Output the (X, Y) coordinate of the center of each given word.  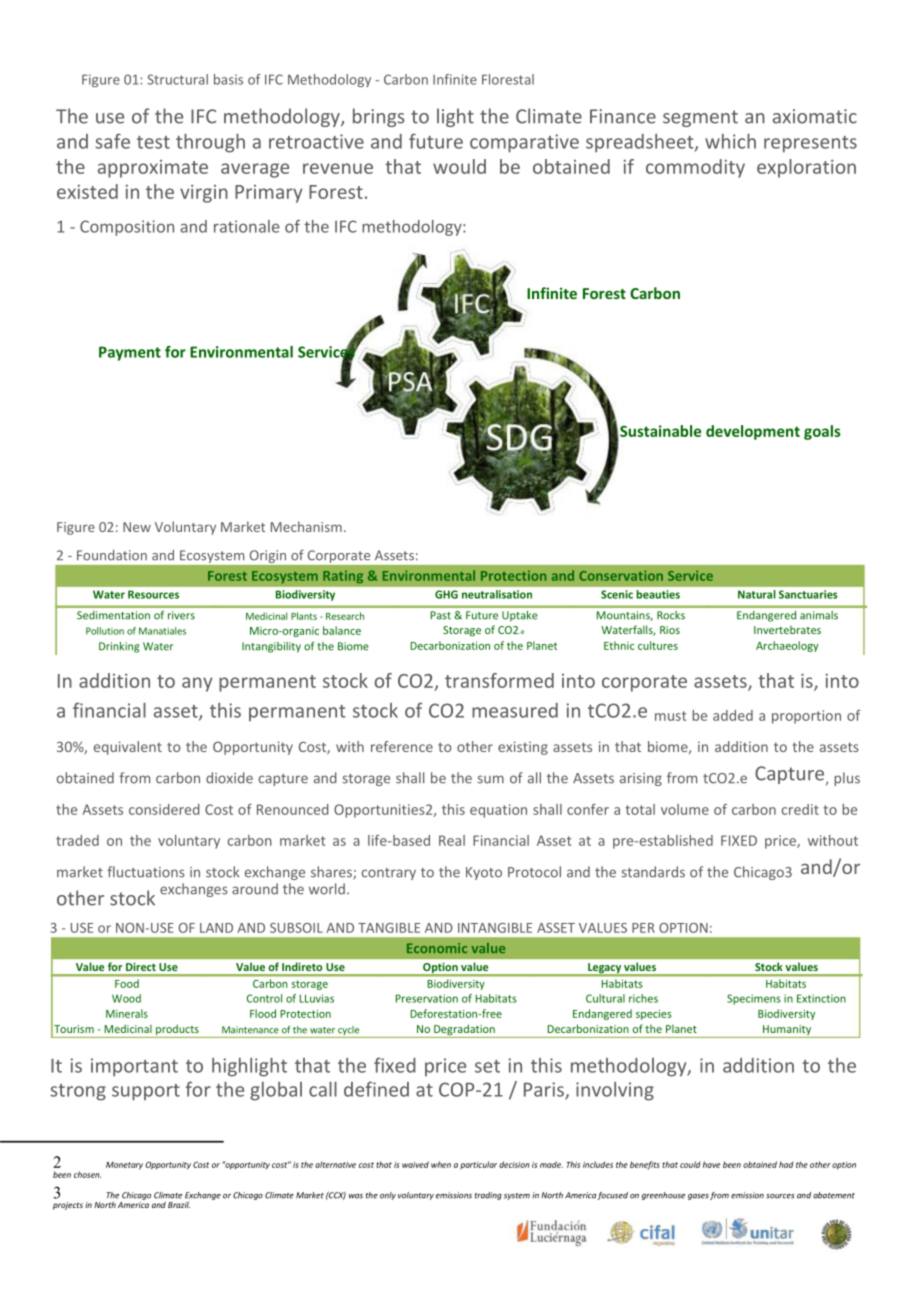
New (137, 527)
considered (164, 809)
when (441, 1164)
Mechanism (306, 526)
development (753, 432)
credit (800, 809)
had (786, 1164)
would (459, 166)
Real (452, 840)
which (730, 141)
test (153, 142)
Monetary (124, 1166)
